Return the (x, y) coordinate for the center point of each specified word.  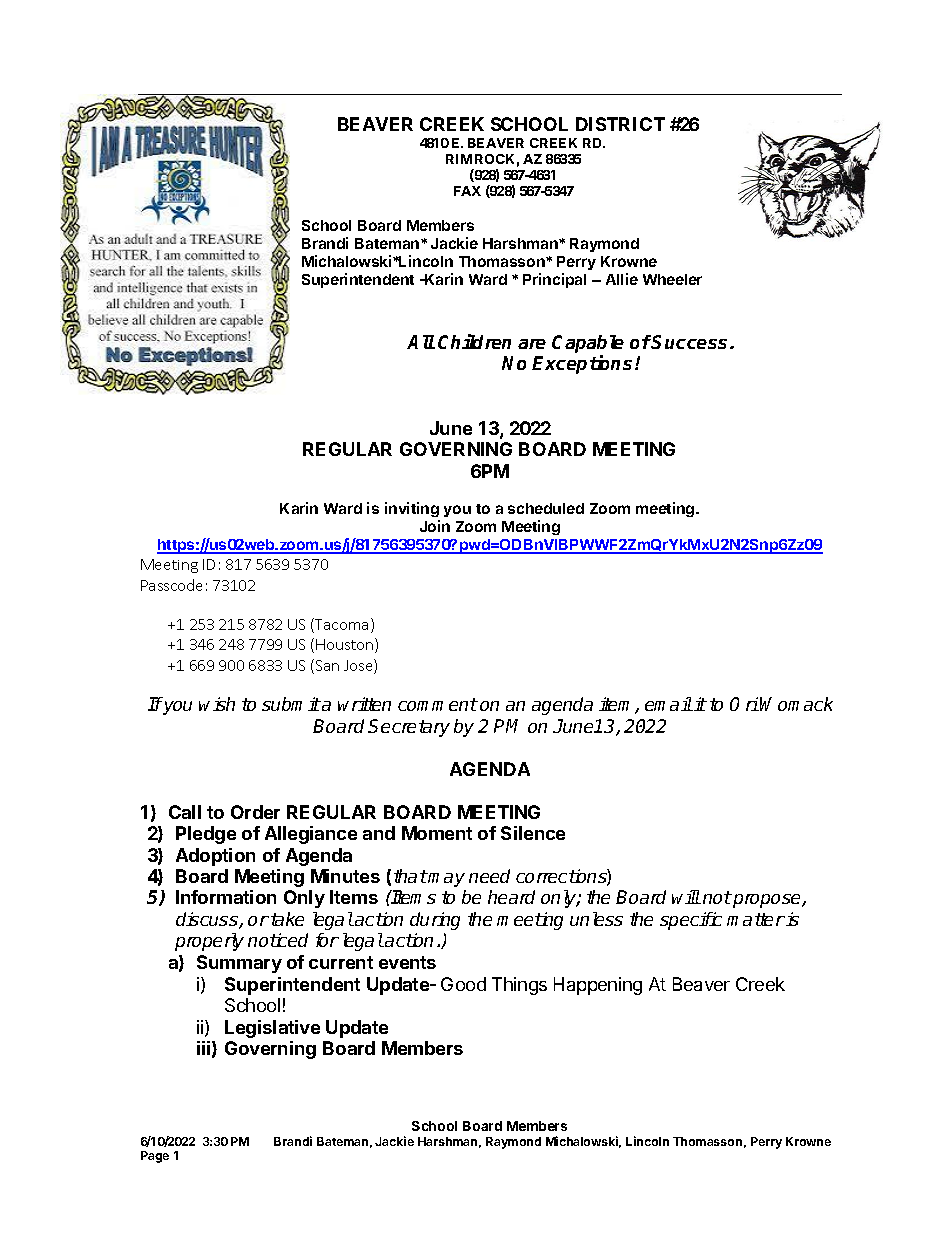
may (446, 880)
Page (155, 1157)
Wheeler (672, 279)
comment (438, 704)
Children (474, 341)
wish (217, 704)
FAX (467, 191)
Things (519, 986)
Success (691, 342)
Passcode (171, 585)
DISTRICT (620, 124)
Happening (598, 986)
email (669, 704)
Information (226, 897)
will (686, 897)
